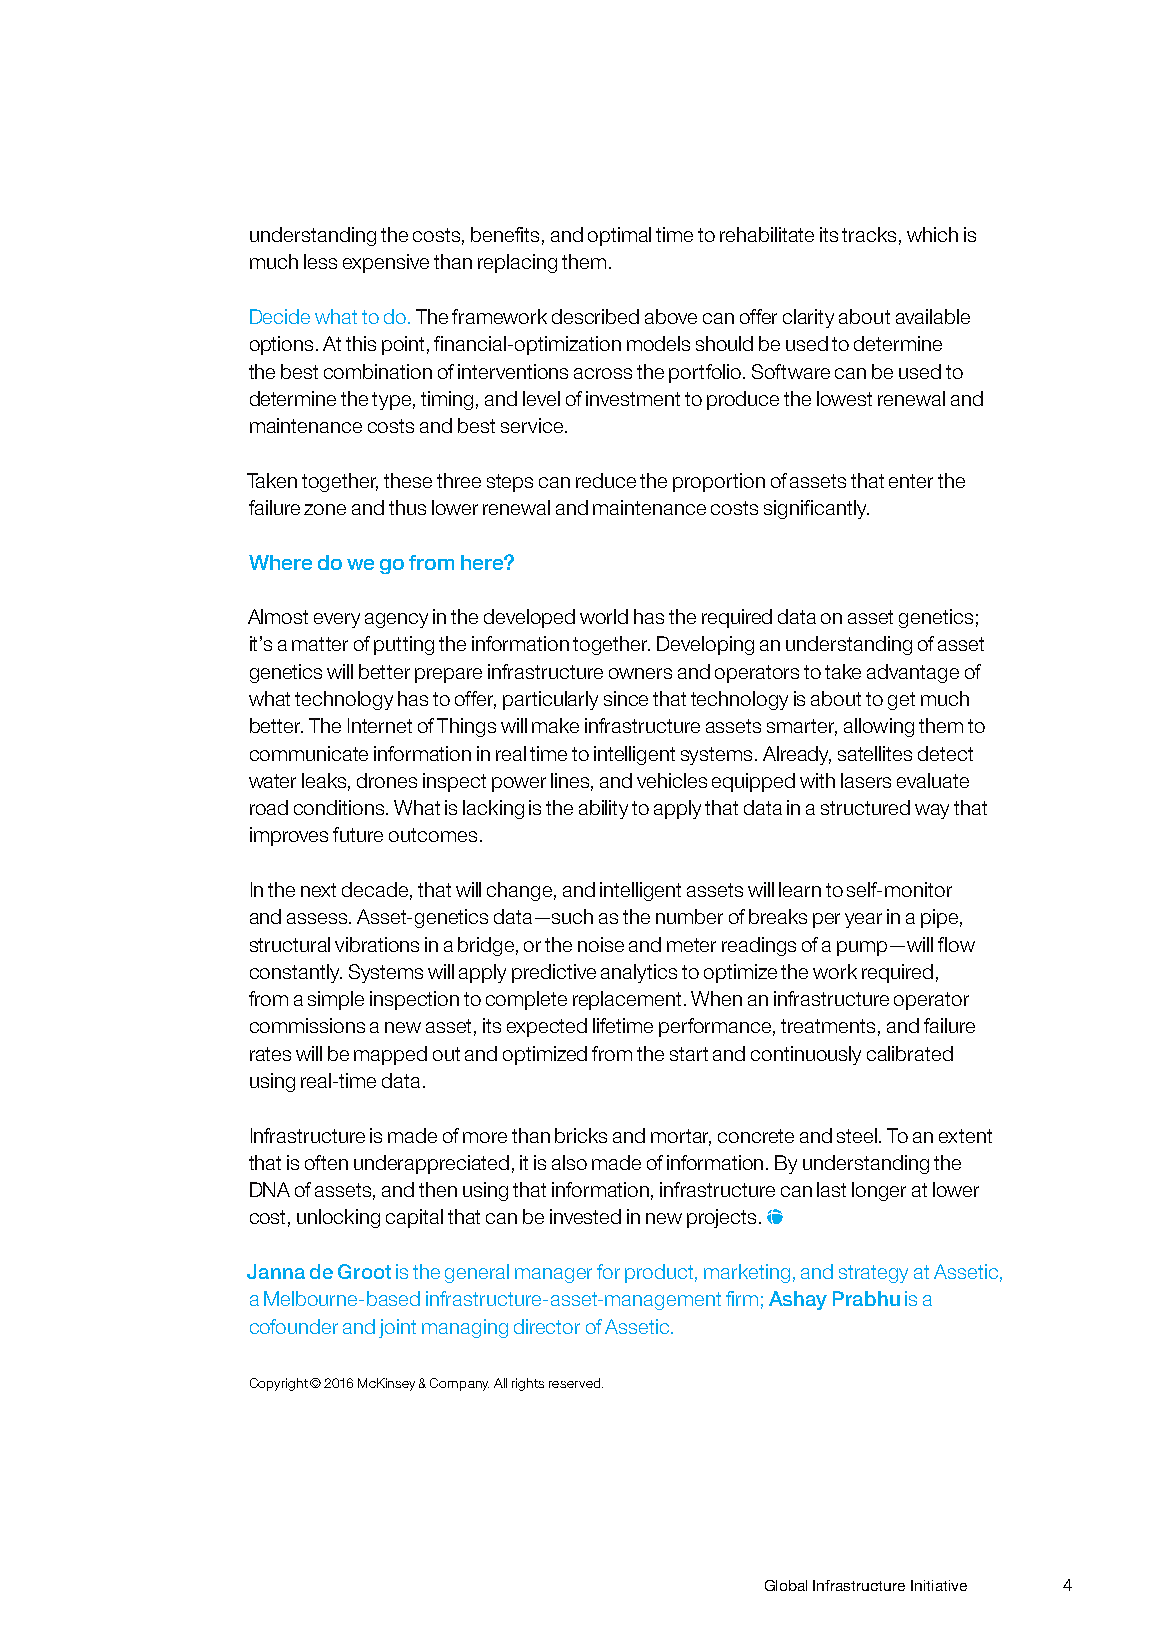 This screenshot has width=1160, height=1641. What do you see at coordinates (619, 236) in the screenshot?
I see `optimal` at bounding box center [619, 236].
